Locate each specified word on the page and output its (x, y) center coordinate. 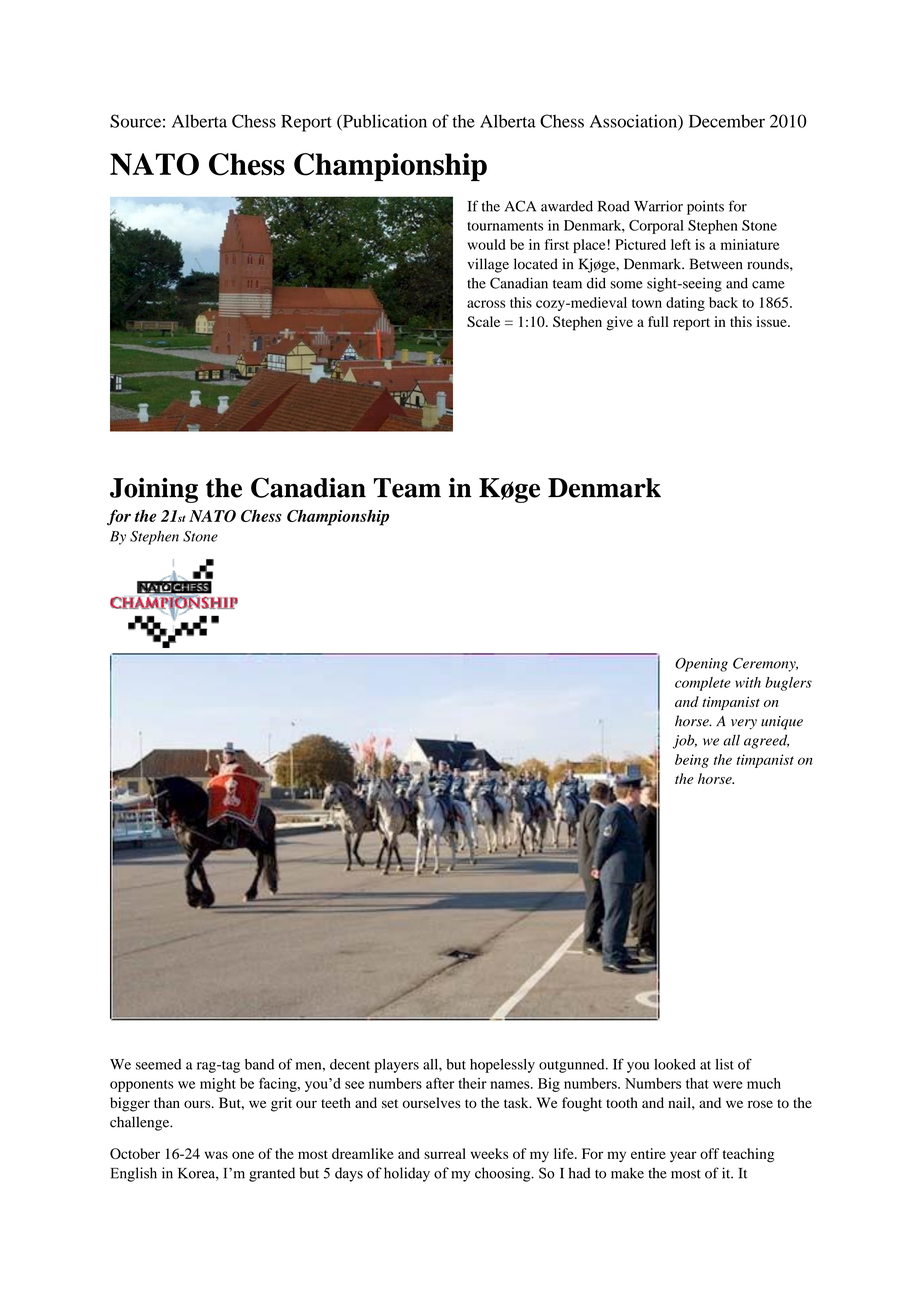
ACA (520, 206)
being (692, 761)
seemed (158, 1064)
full (658, 321)
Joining (154, 490)
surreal (445, 1153)
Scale (483, 321)
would (486, 244)
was (216, 1155)
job (685, 741)
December (727, 121)
